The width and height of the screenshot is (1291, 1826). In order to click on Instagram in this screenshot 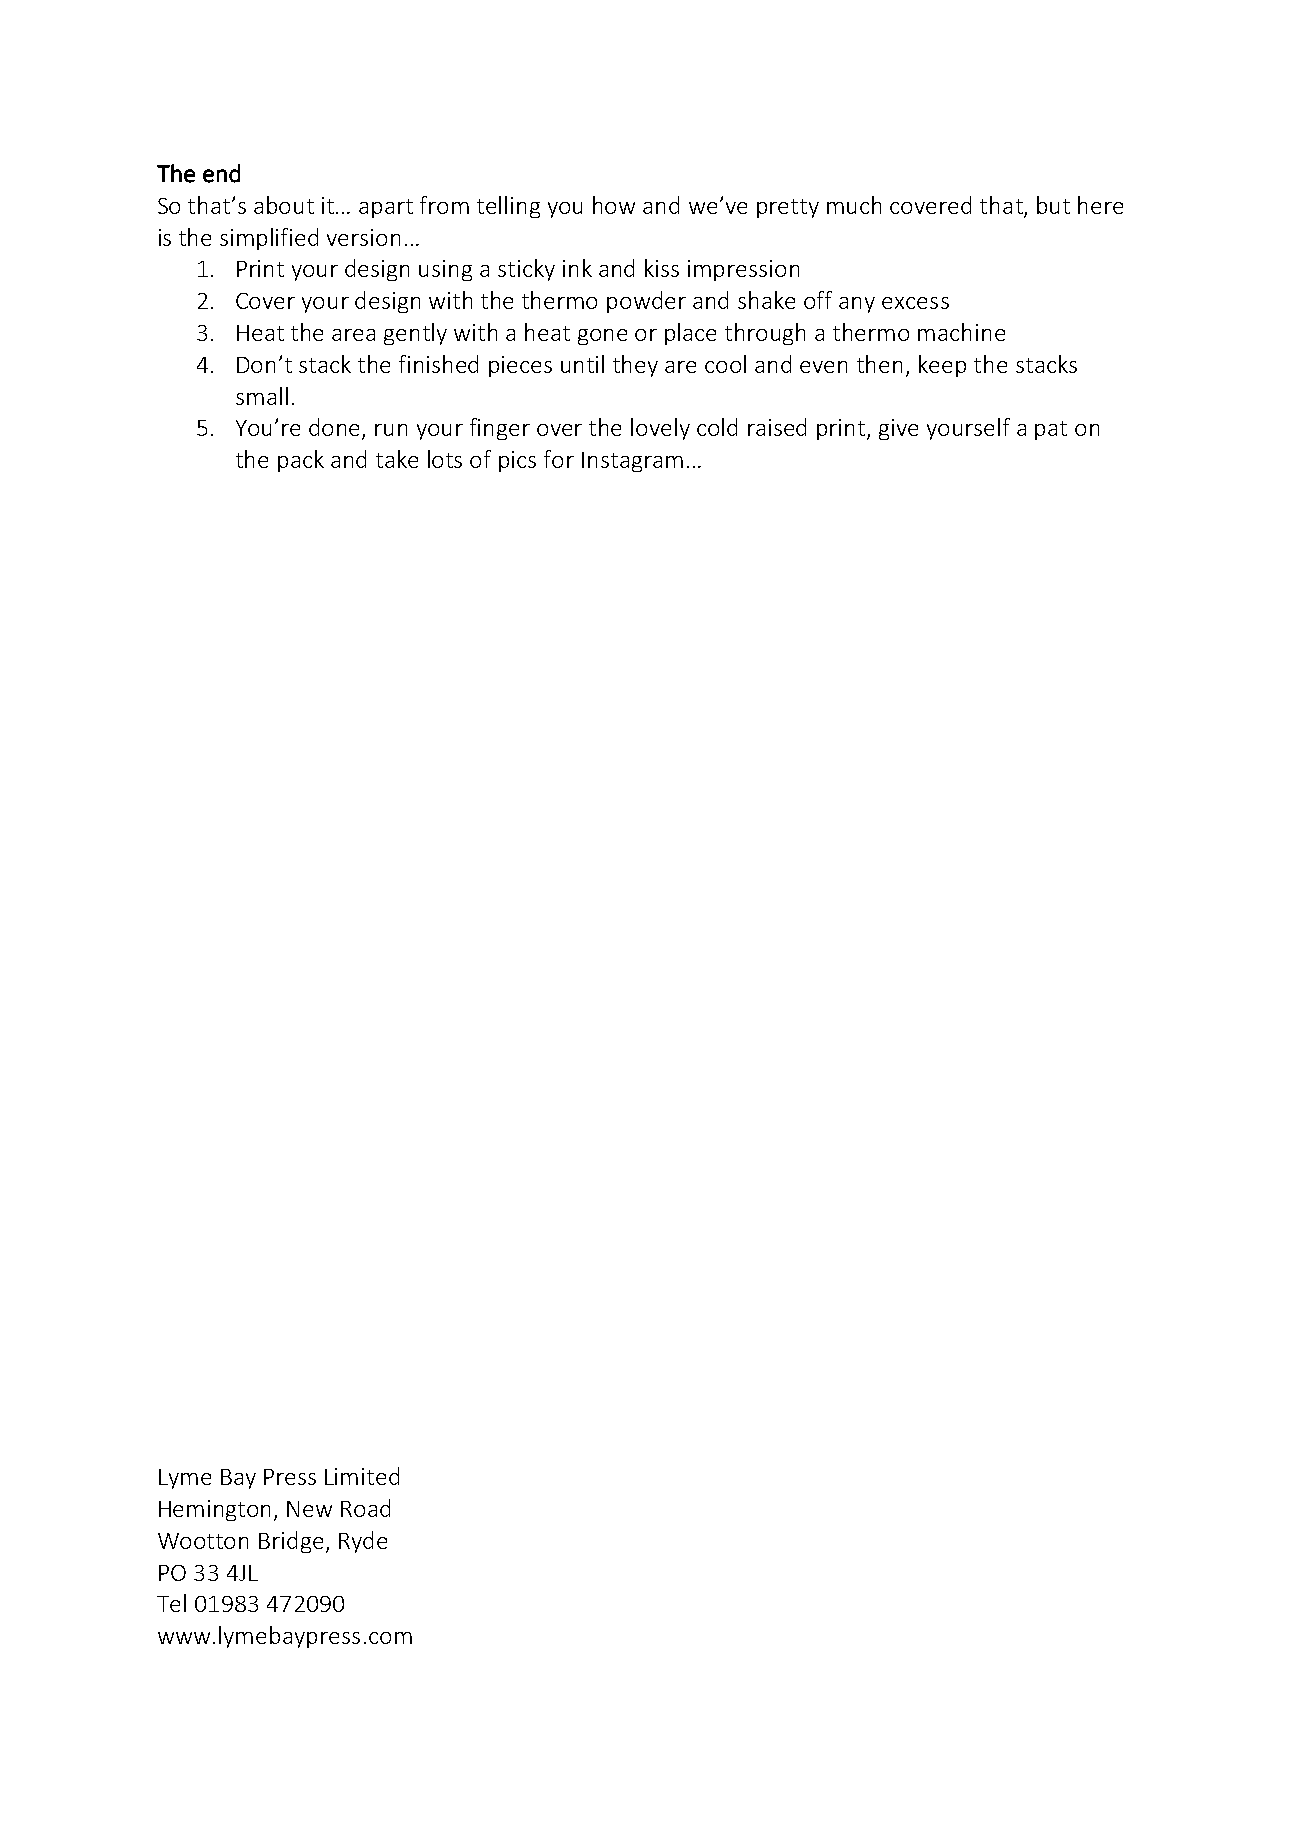, I will do `click(632, 462)`.
